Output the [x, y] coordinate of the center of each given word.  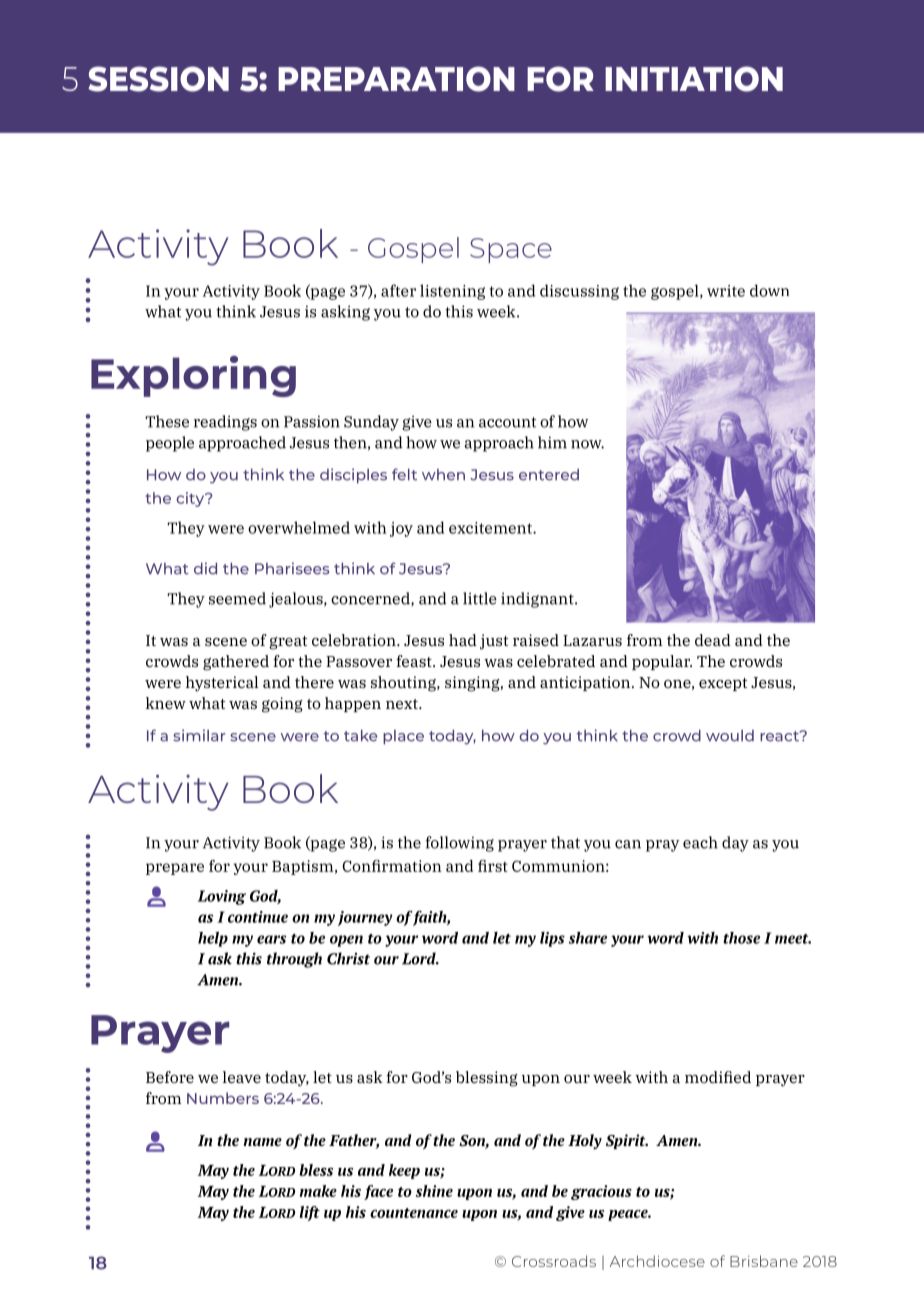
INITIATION [694, 79]
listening [452, 292]
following [459, 844]
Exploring [193, 376]
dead [713, 640]
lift [310, 1213]
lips [552, 939]
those [741, 938]
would [730, 736]
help [213, 939]
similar [199, 735]
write [726, 291]
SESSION [158, 79]
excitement [491, 528]
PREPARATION [396, 79]
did [205, 568]
